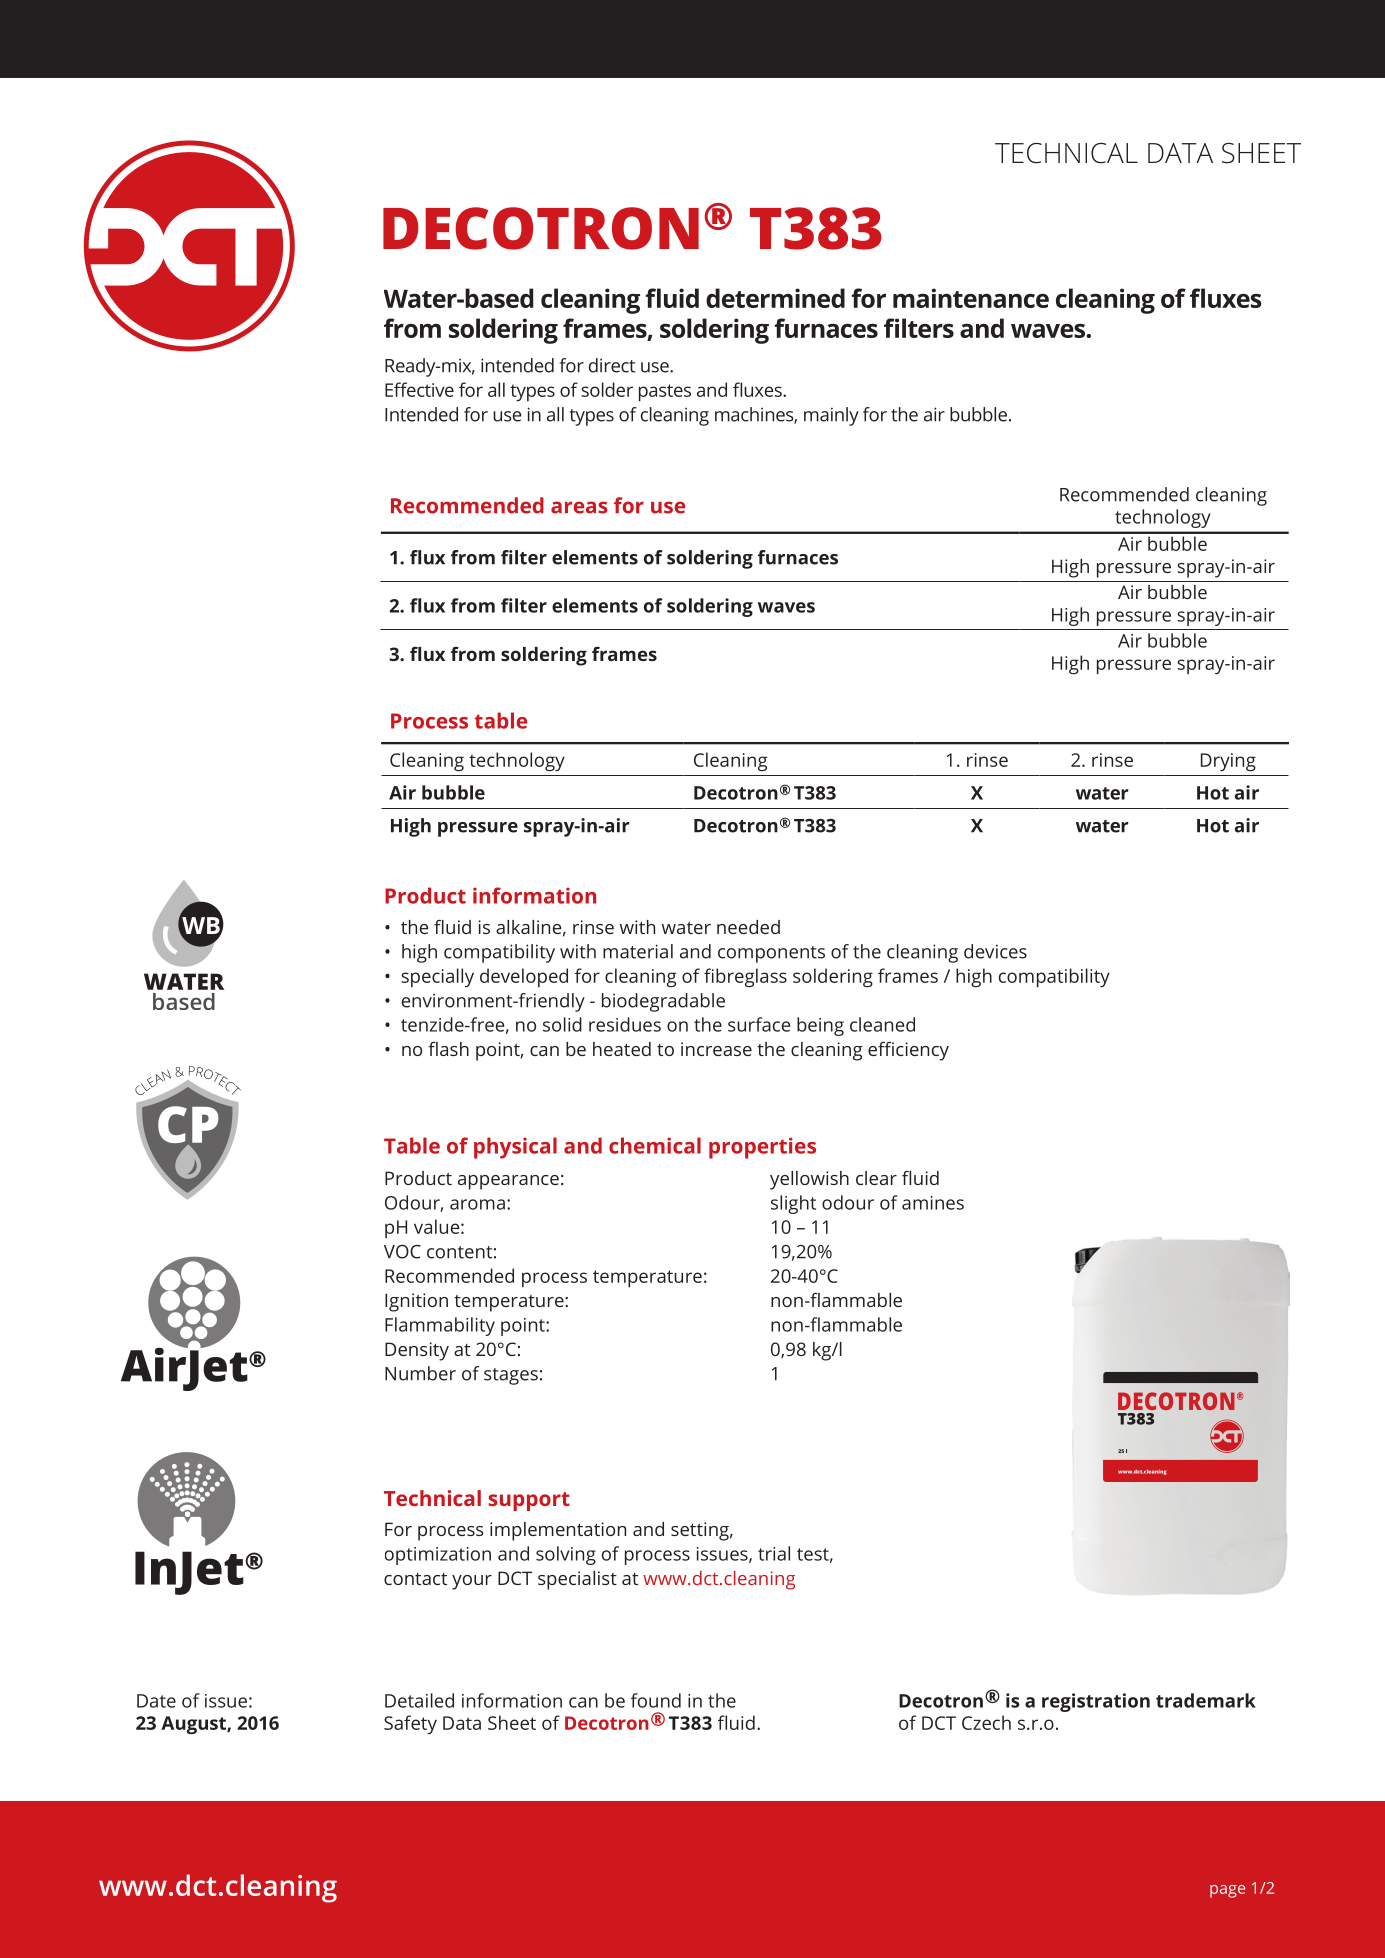 The height and width of the image is (1958, 1385). Describe the element at coordinates (420, 1373) in the image. I see `Number` at that location.
